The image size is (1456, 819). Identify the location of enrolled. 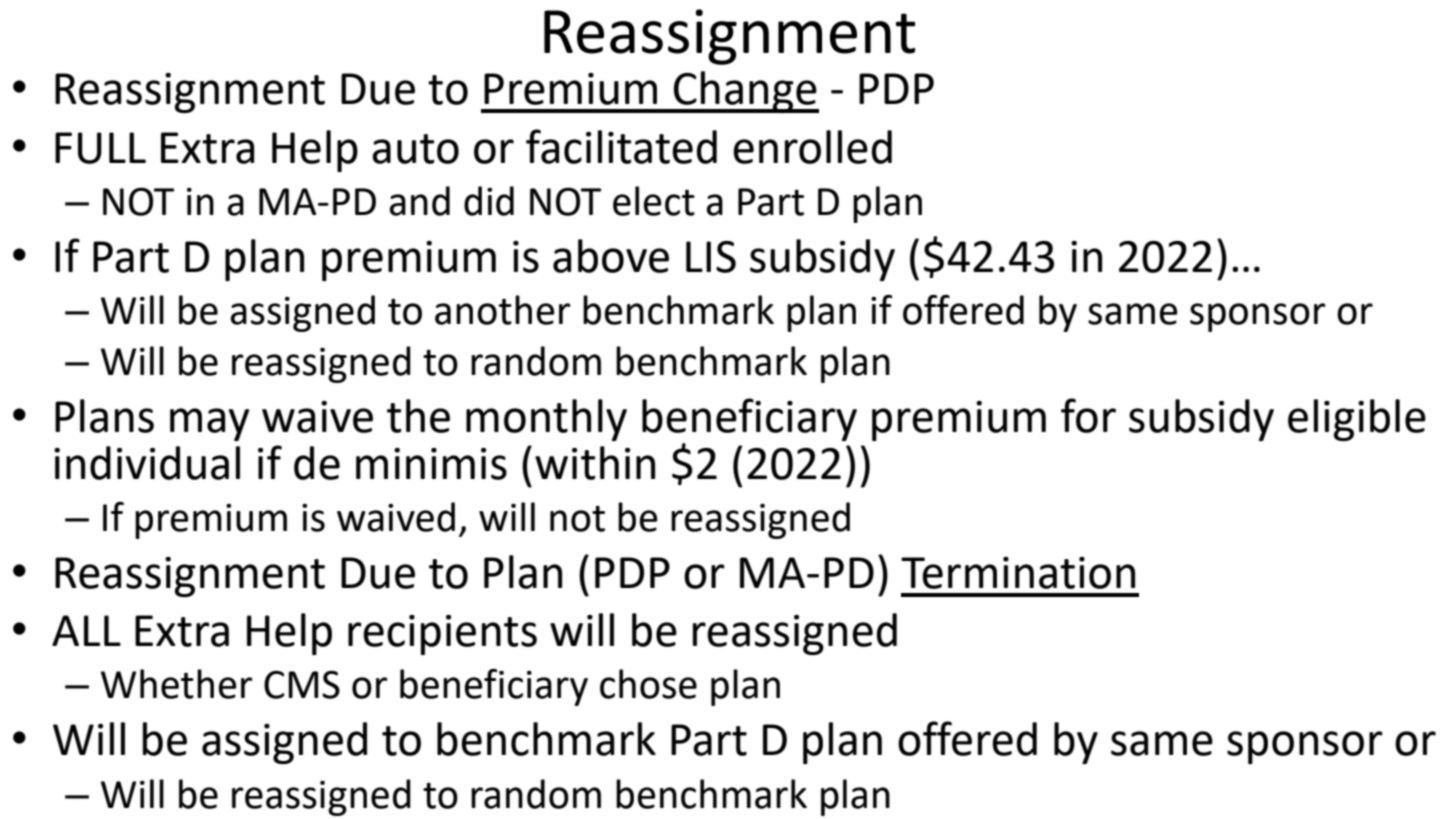
(812, 147).
